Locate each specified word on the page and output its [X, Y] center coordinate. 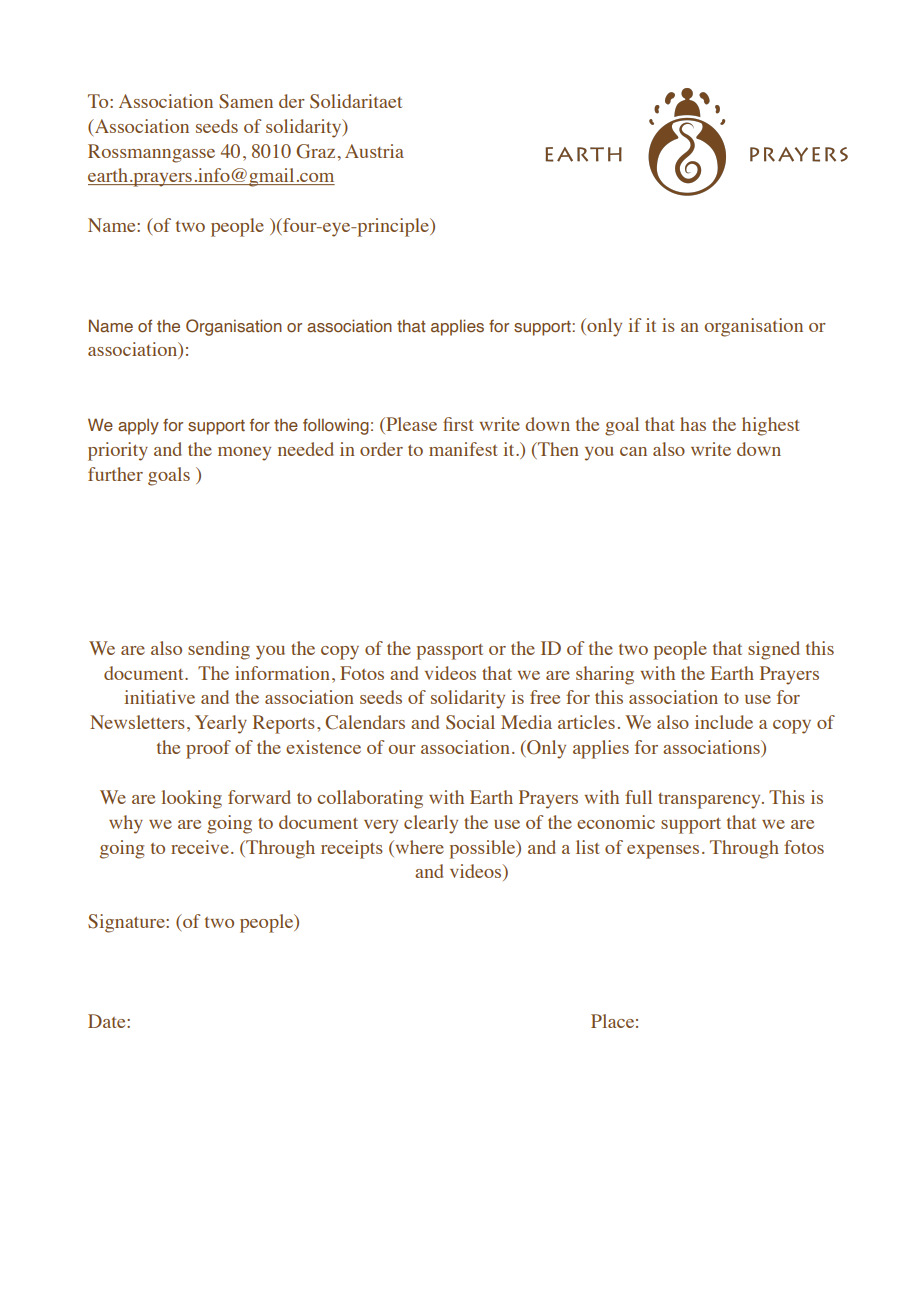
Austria [374, 151]
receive [200, 847]
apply [138, 426]
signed [774, 650]
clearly [431, 824]
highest [770, 426]
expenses [663, 852]
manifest [463, 449]
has [693, 424]
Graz [315, 151]
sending [219, 650]
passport [450, 652]
